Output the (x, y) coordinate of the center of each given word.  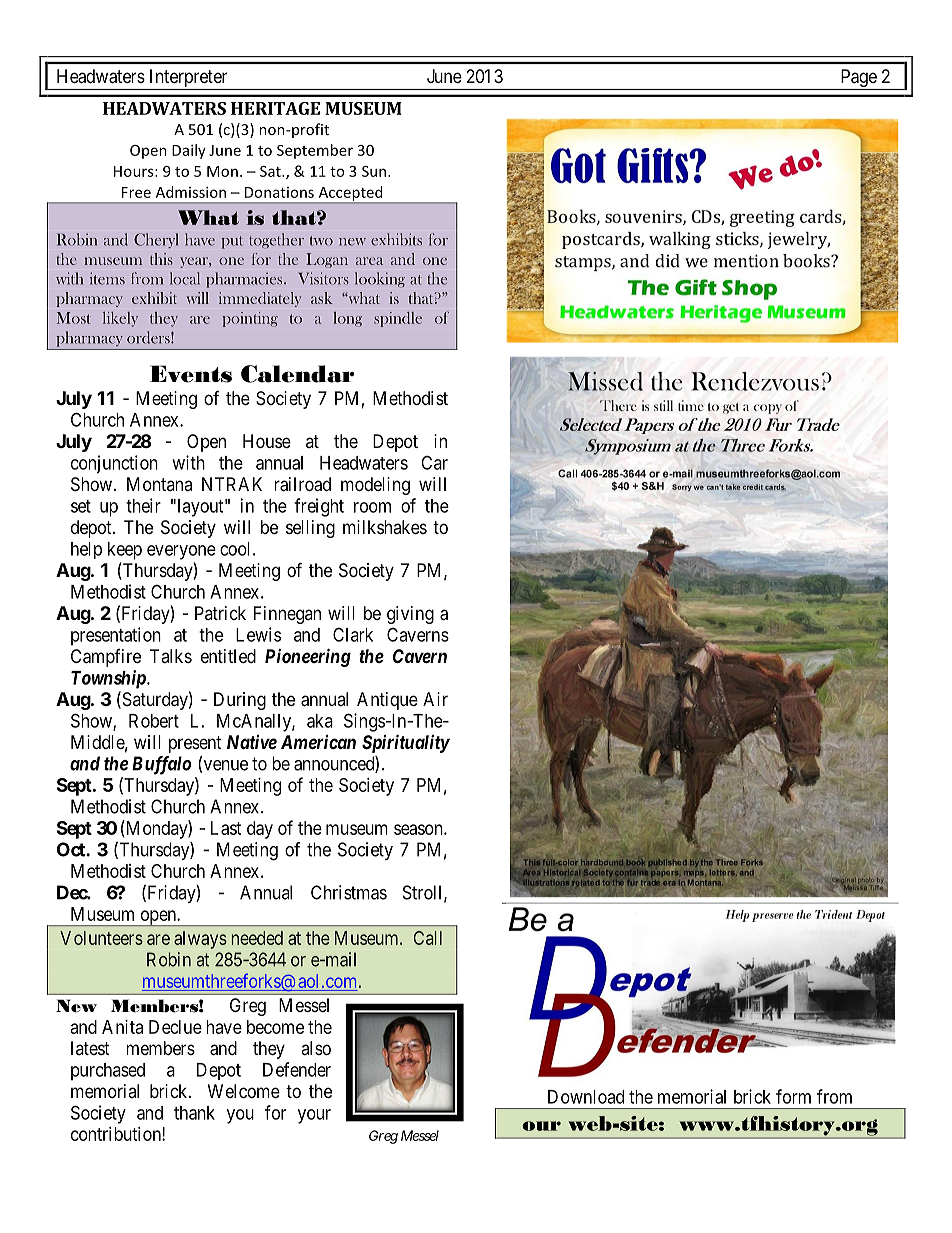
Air (435, 699)
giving (410, 615)
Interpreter (188, 78)
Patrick (220, 613)
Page (859, 78)
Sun (375, 171)
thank (194, 1113)
